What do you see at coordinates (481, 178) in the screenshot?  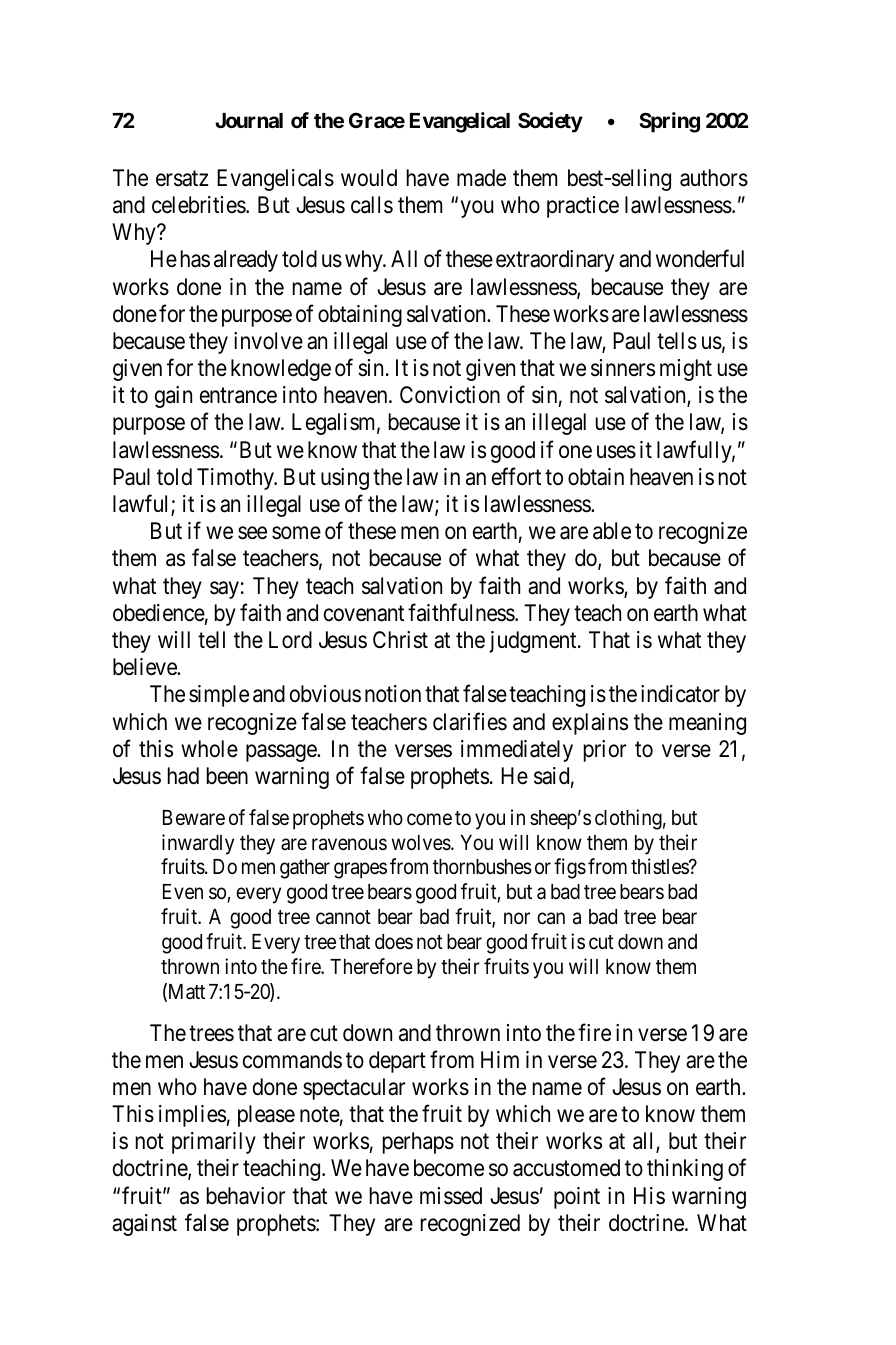 I see `made` at bounding box center [481, 178].
